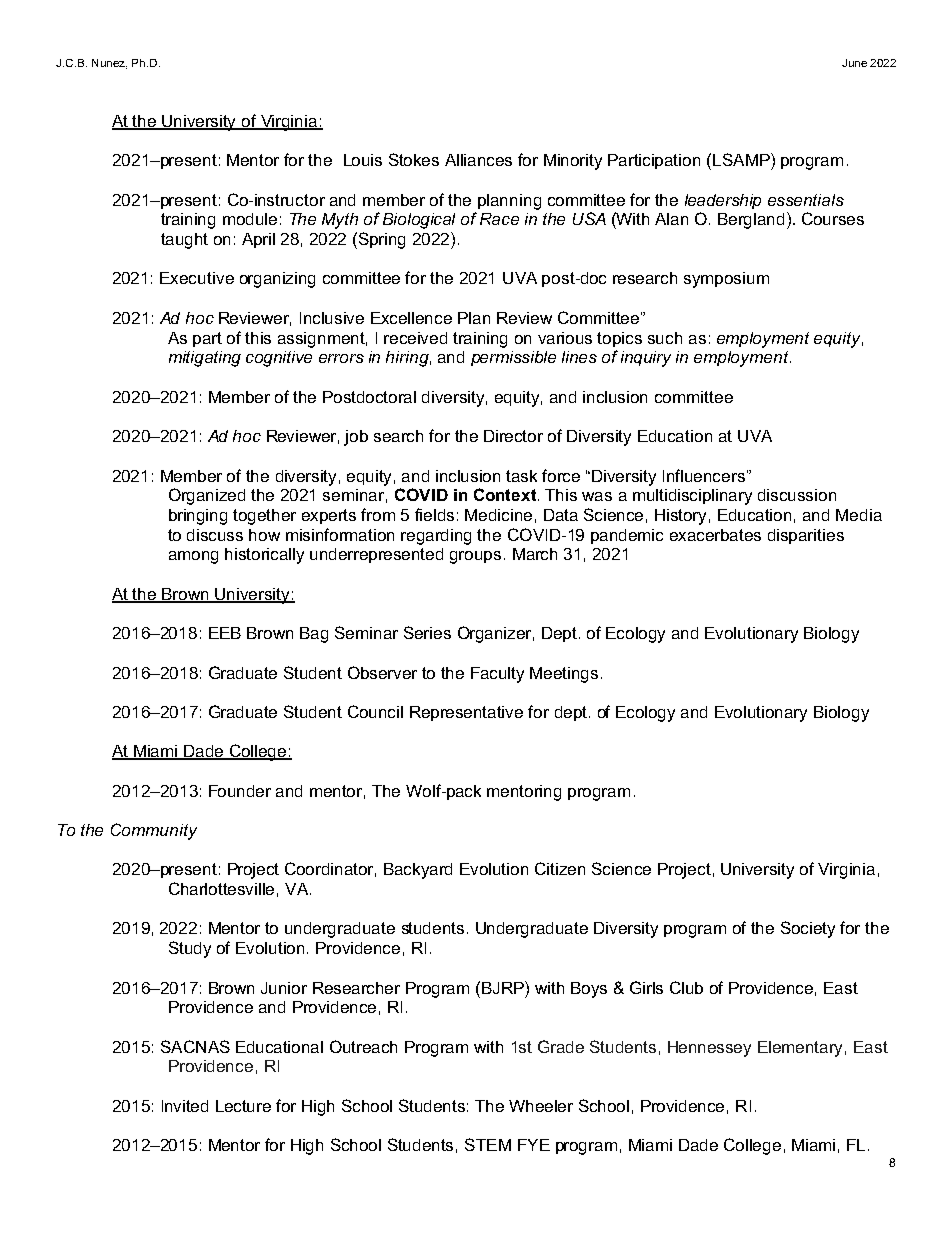 This document has height=1233, width=952. Describe the element at coordinates (243, 1106) in the document. I see `Lecture` at that location.
